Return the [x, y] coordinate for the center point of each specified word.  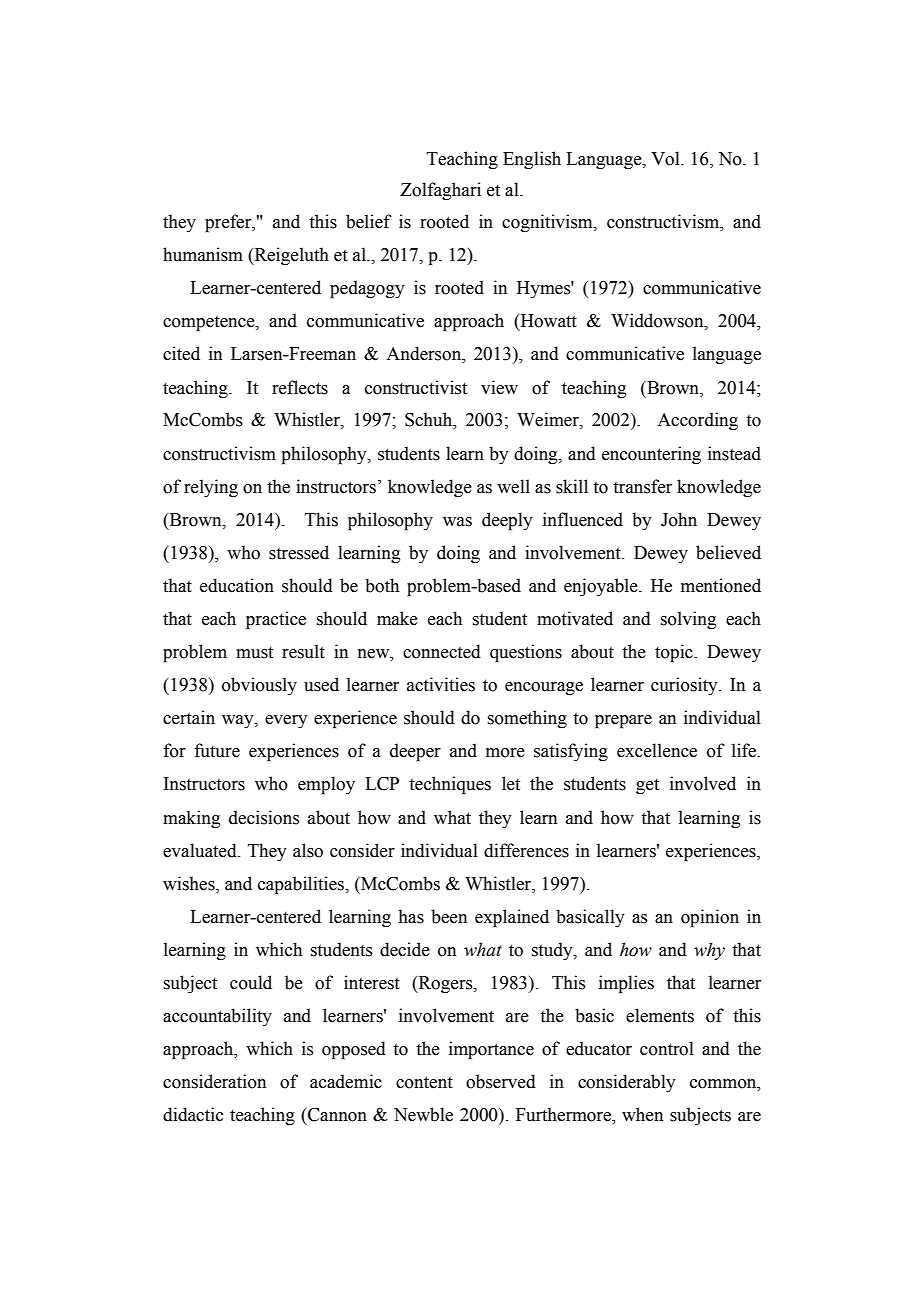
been [449, 916]
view [499, 387]
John [679, 519]
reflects [300, 387]
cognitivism [548, 223]
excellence [657, 750]
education [237, 585]
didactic [193, 1114]
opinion [710, 918]
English [532, 160]
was [457, 522]
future [217, 750]
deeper [415, 752]
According [697, 421]
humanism [203, 254]
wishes [190, 884]
